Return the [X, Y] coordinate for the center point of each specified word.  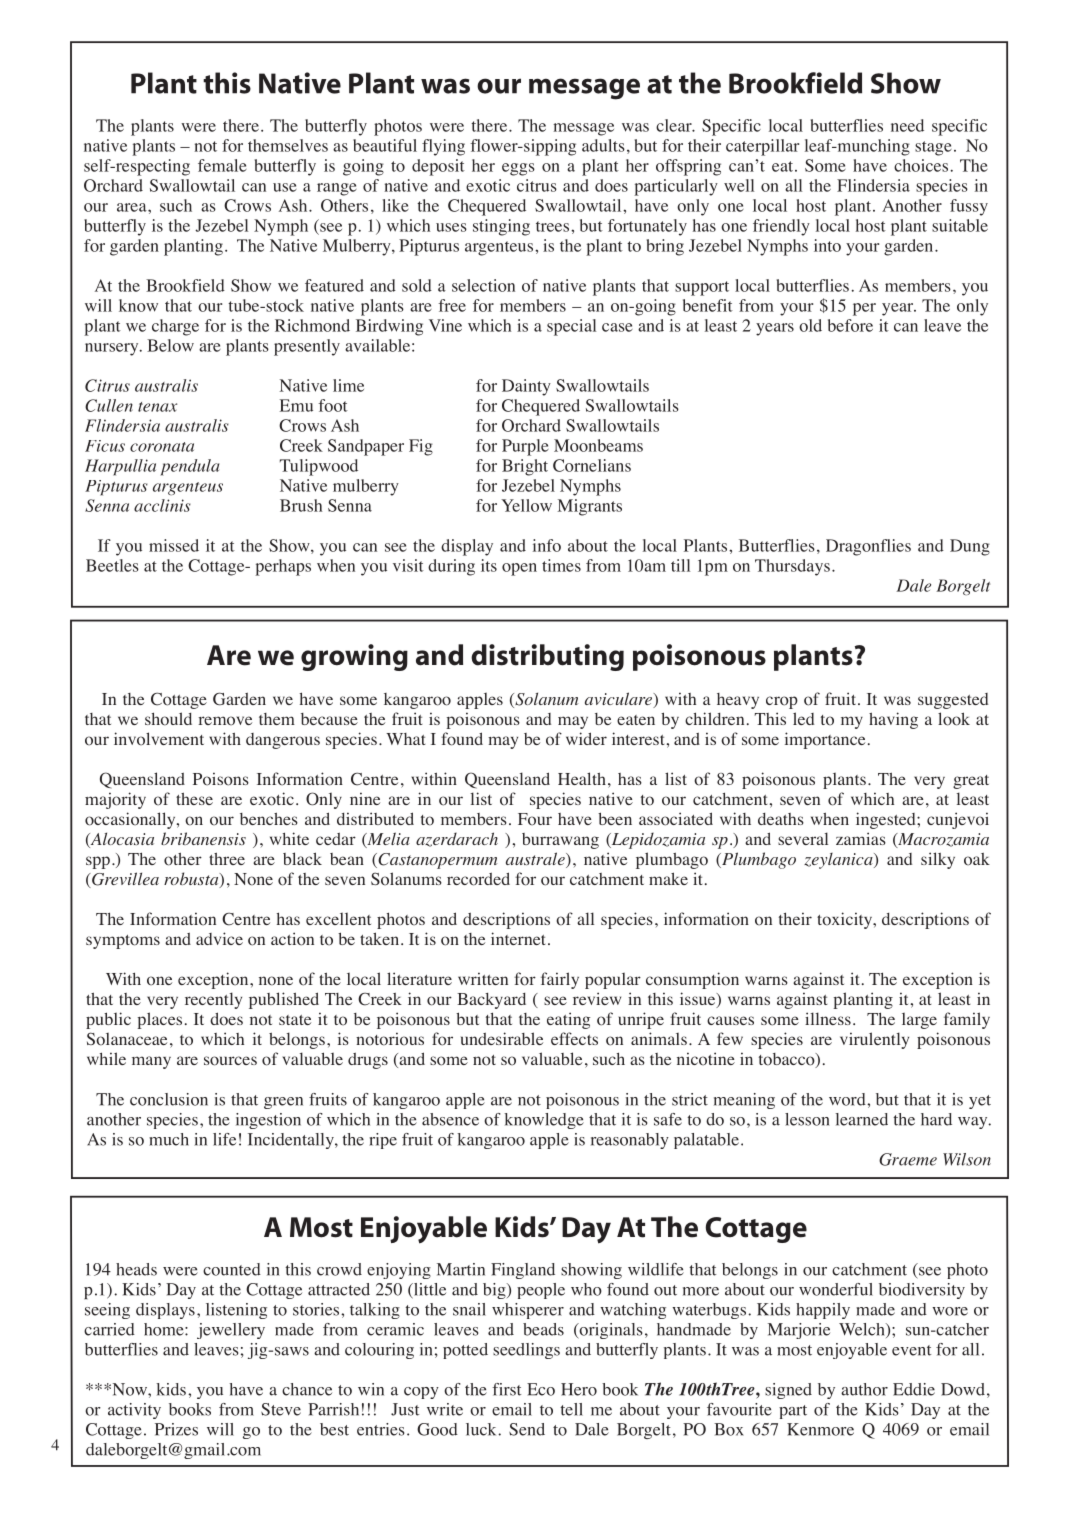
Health [582, 778]
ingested [887, 820]
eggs [518, 169]
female [222, 165]
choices [921, 165]
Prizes [176, 1429]
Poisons [221, 779]
